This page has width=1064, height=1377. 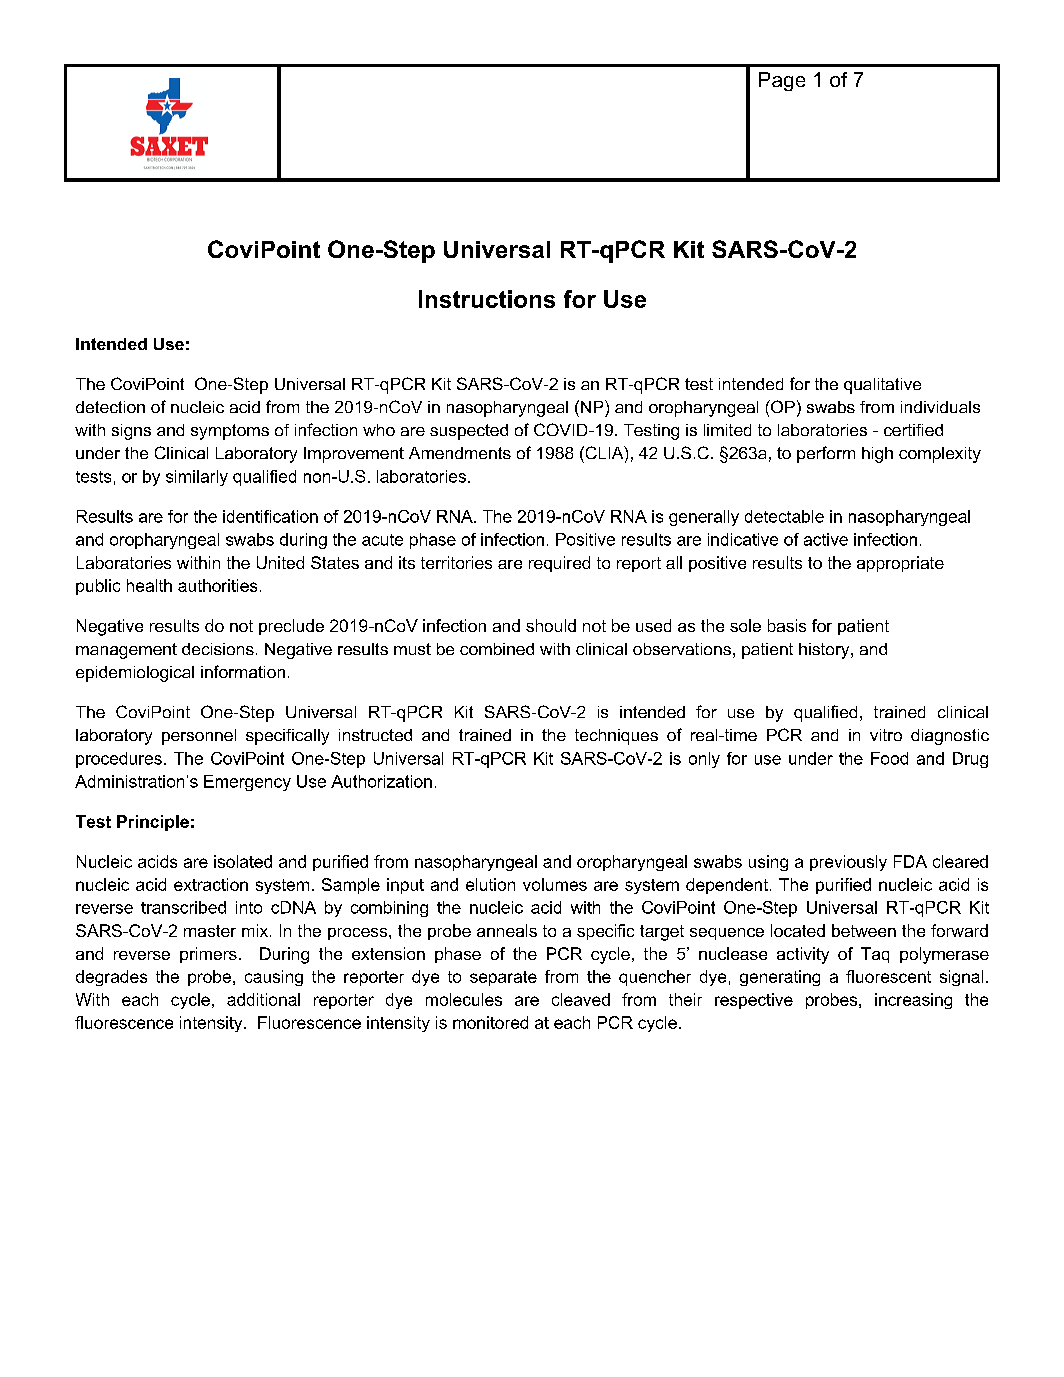 I want to click on additional, so click(x=263, y=999).
